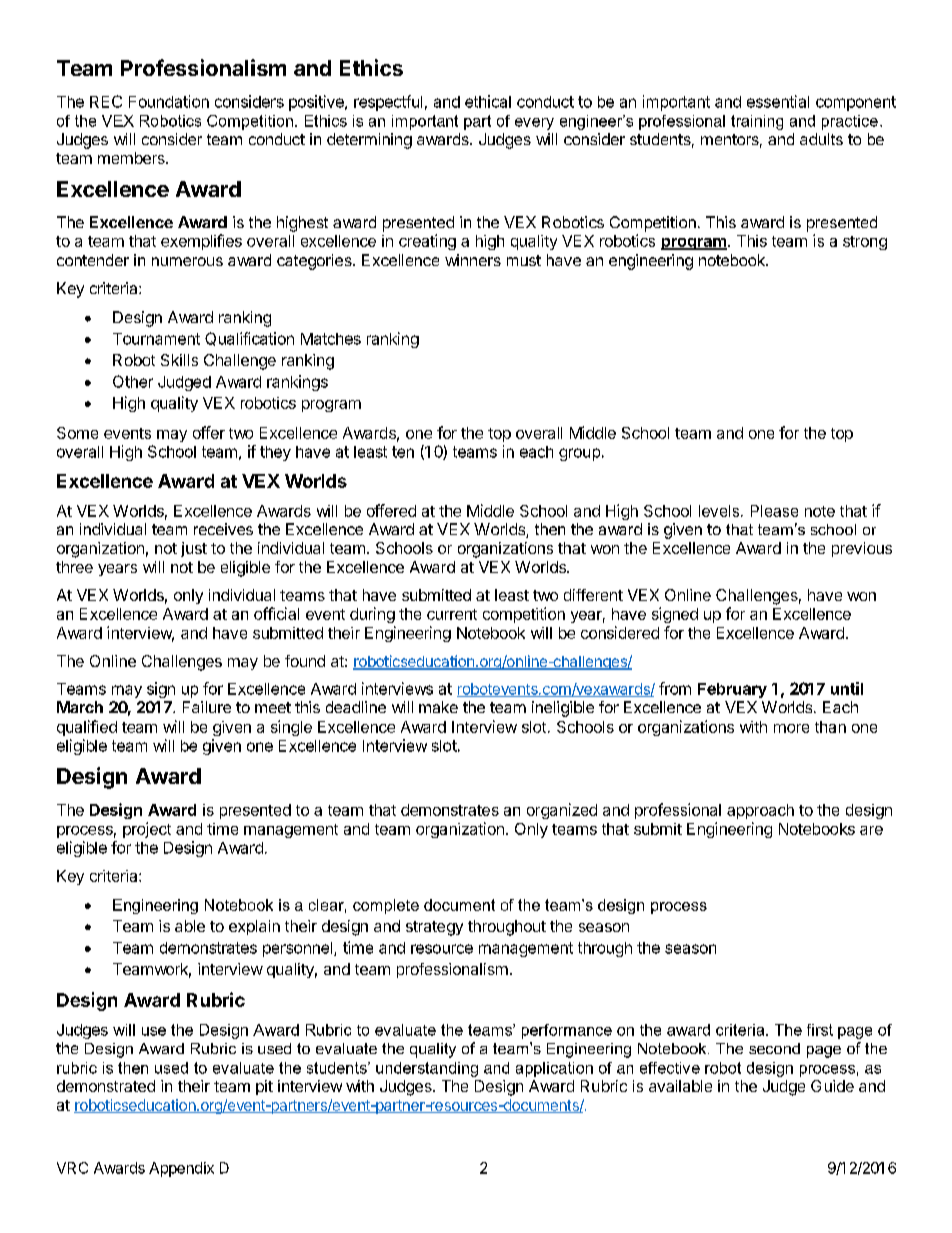  Describe the element at coordinates (133, 381) in the screenshot. I see `Other` at that location.
